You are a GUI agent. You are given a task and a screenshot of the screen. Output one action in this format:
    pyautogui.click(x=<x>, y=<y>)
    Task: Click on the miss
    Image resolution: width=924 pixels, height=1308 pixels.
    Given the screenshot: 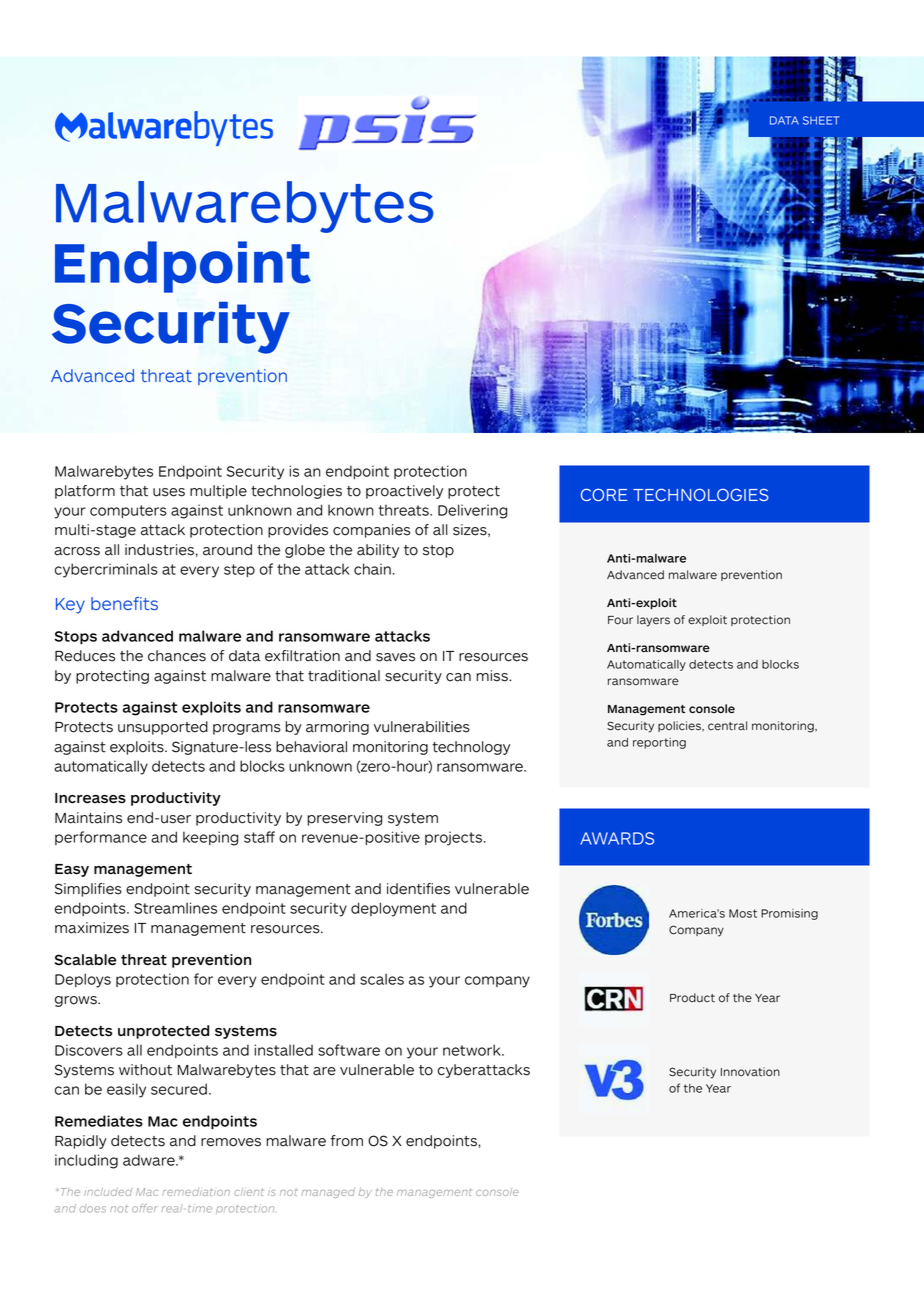 What is the action you would take?
    pyautogui.click(x=493, y=676)
